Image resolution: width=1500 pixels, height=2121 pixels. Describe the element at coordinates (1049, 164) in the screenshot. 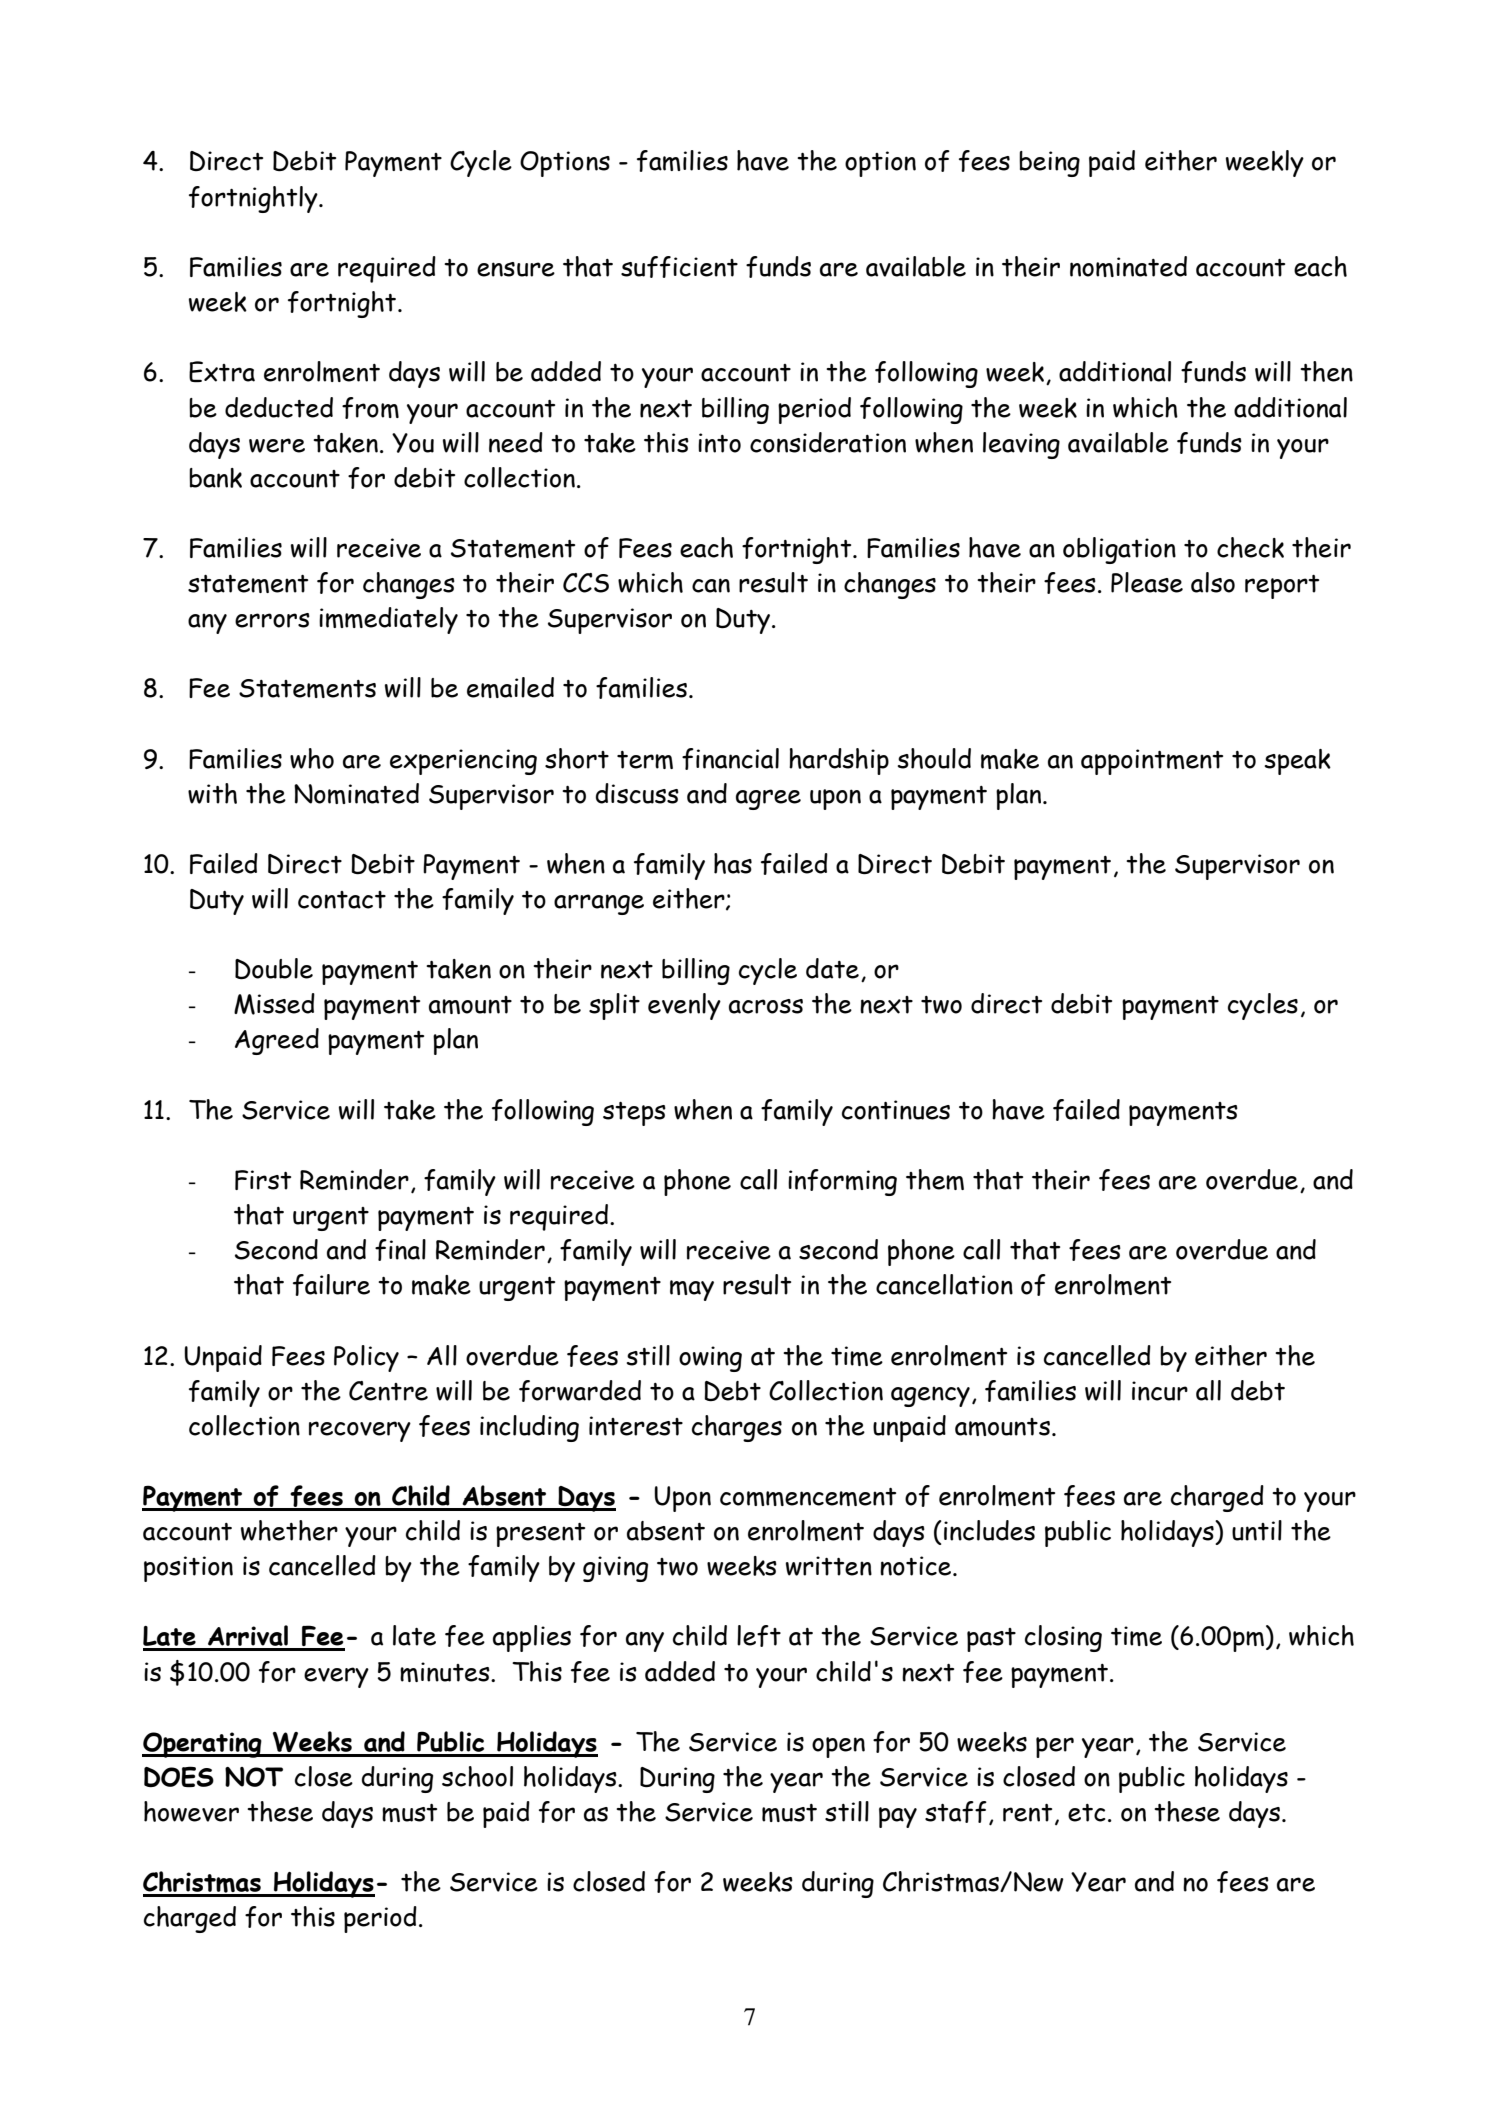

I see `being` at that location.
